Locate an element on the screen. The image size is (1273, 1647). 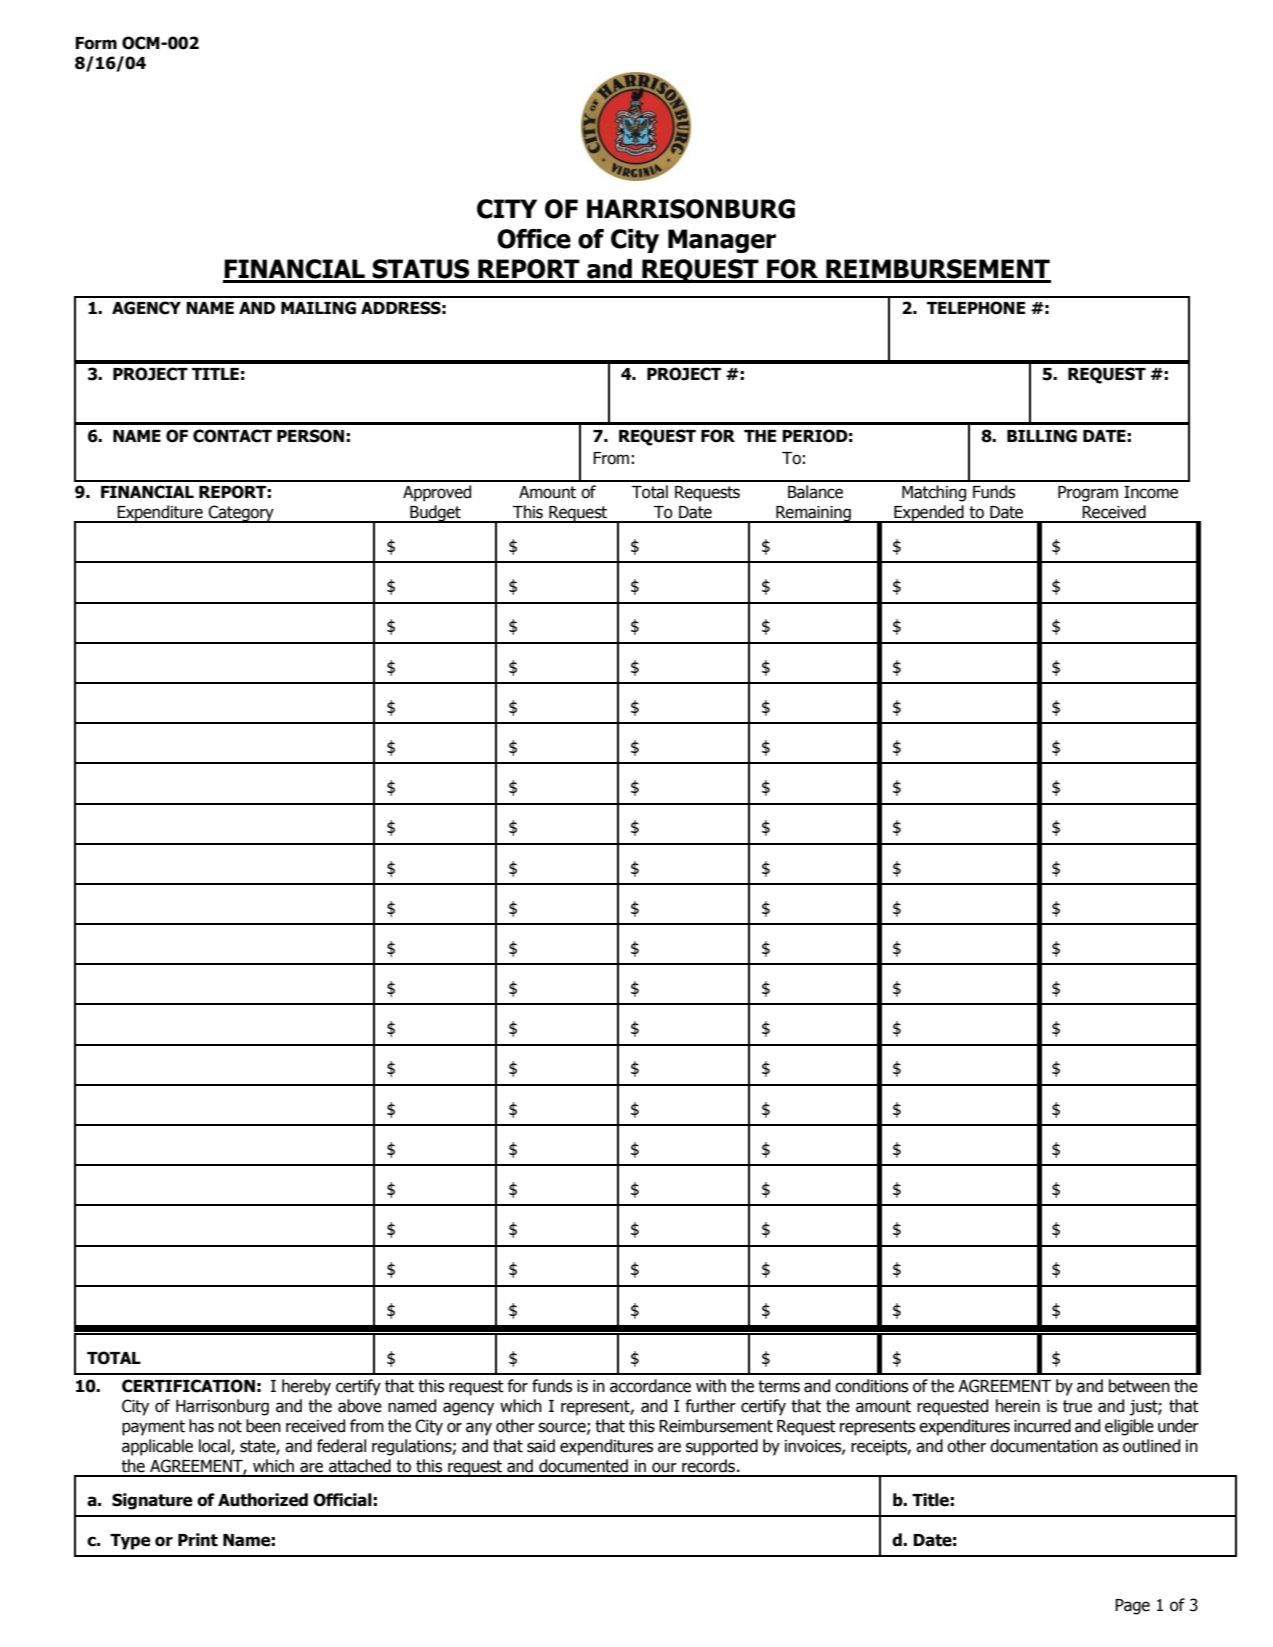
TELEPHONE is located at coordinates (976, 308).
